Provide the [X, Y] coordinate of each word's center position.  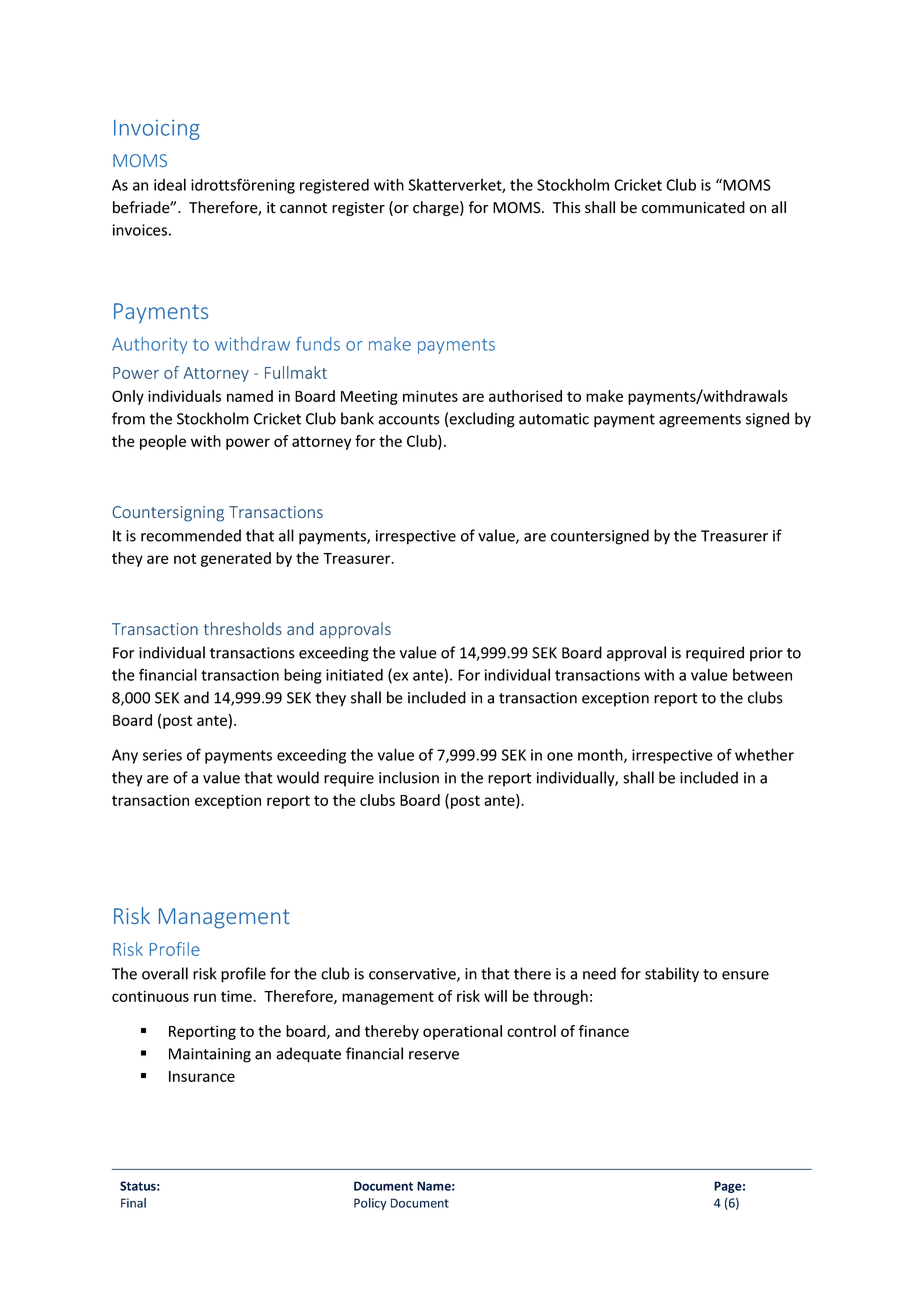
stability [672, 975]
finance [603, 1031]
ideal [170, 184]
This [567, 207]
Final [133, 1203]
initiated [354, 675]
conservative [413, 975]
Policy [370, 1204]
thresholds [243, 629]
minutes [430, 396]
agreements [700, 421]
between [762, 675]
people [163, 442]
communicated [693, 207]
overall [165, 973]
